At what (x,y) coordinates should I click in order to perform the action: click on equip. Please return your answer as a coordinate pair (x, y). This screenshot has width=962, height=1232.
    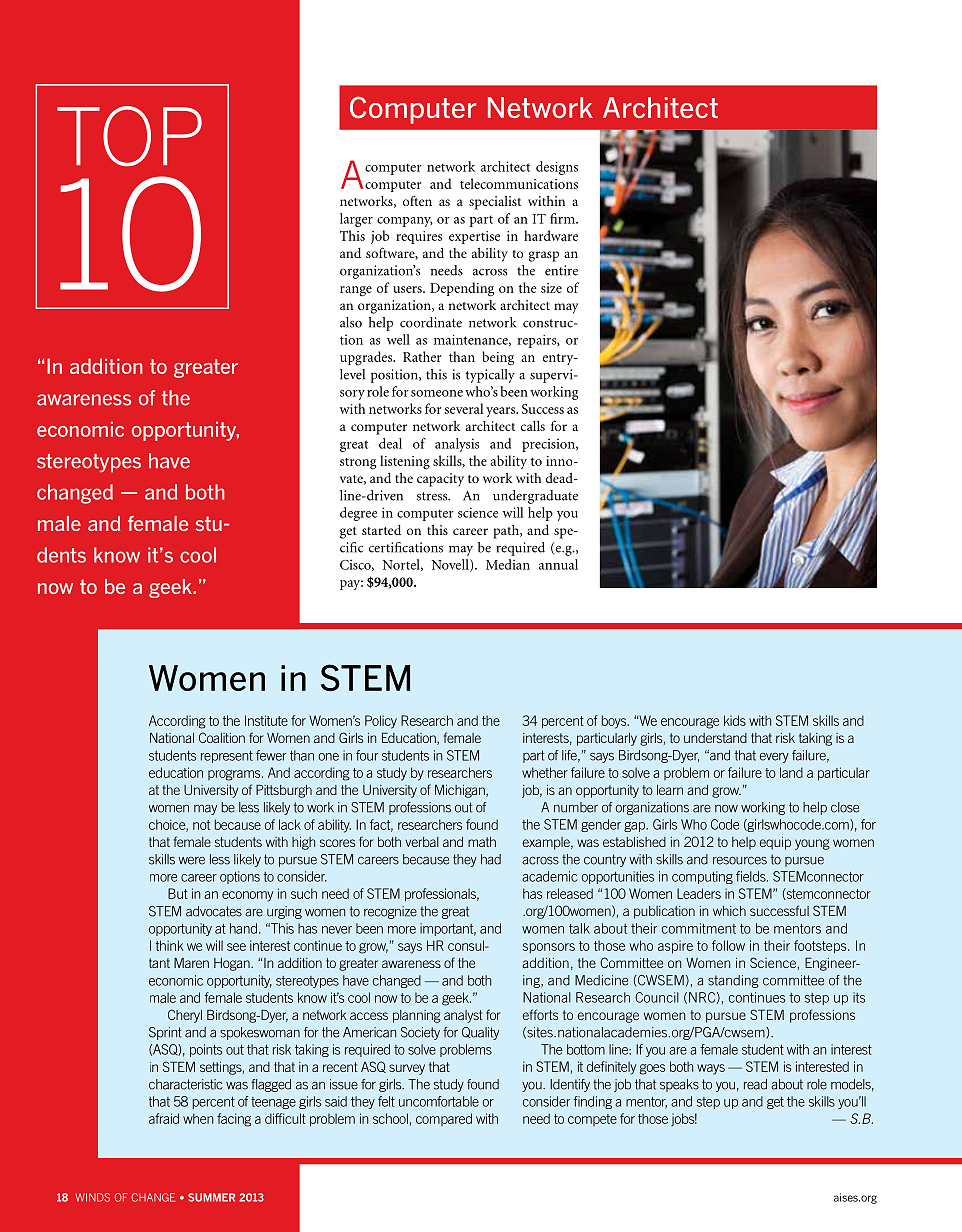
    Looking at the image, I should click on (775, 843).
